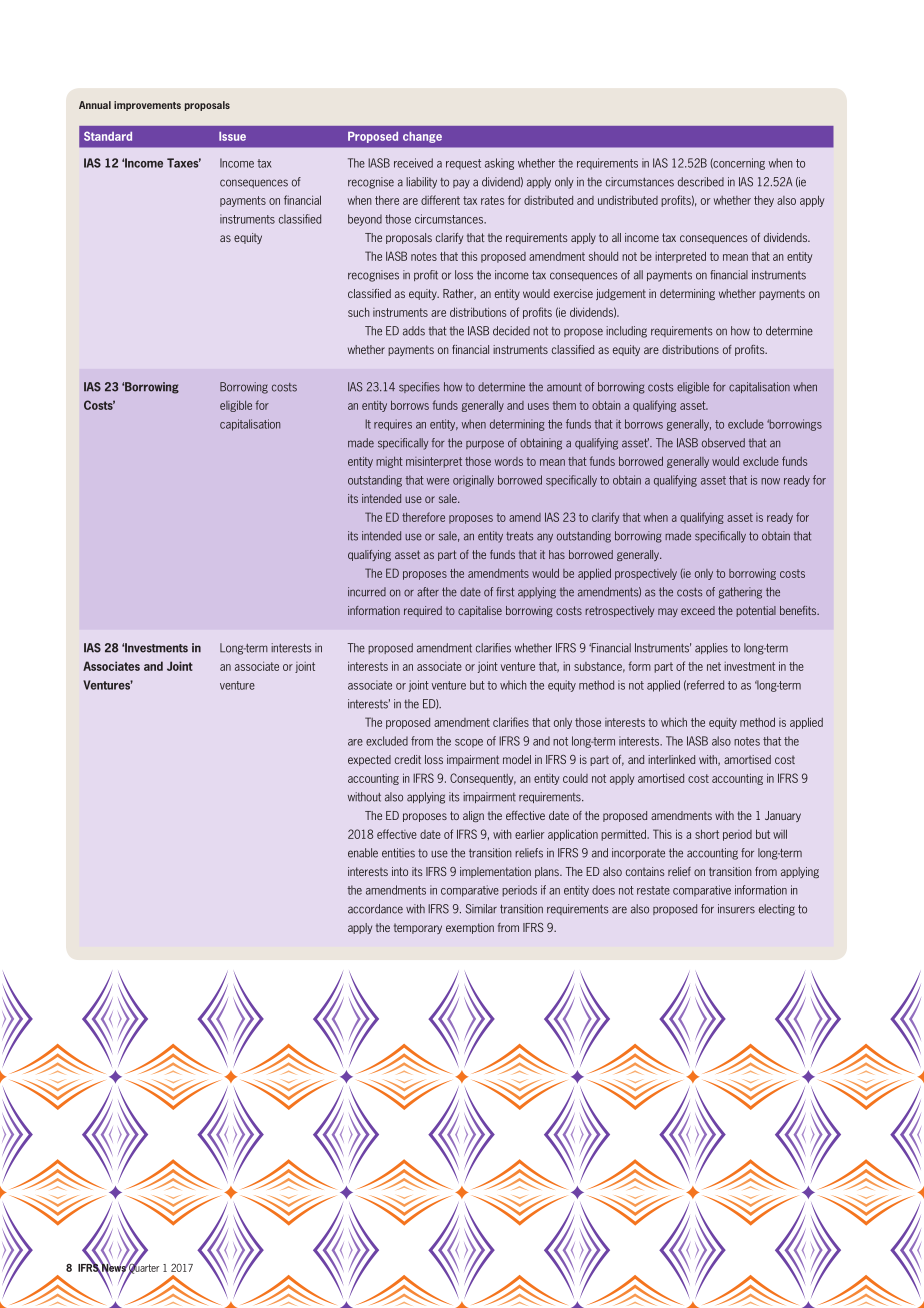 Image resolution: width=924 pixels, height=1308 pixels. What do you see at coordinates (367, 592) in the document?
I see `incurred` at bounding box center [367, 592].
